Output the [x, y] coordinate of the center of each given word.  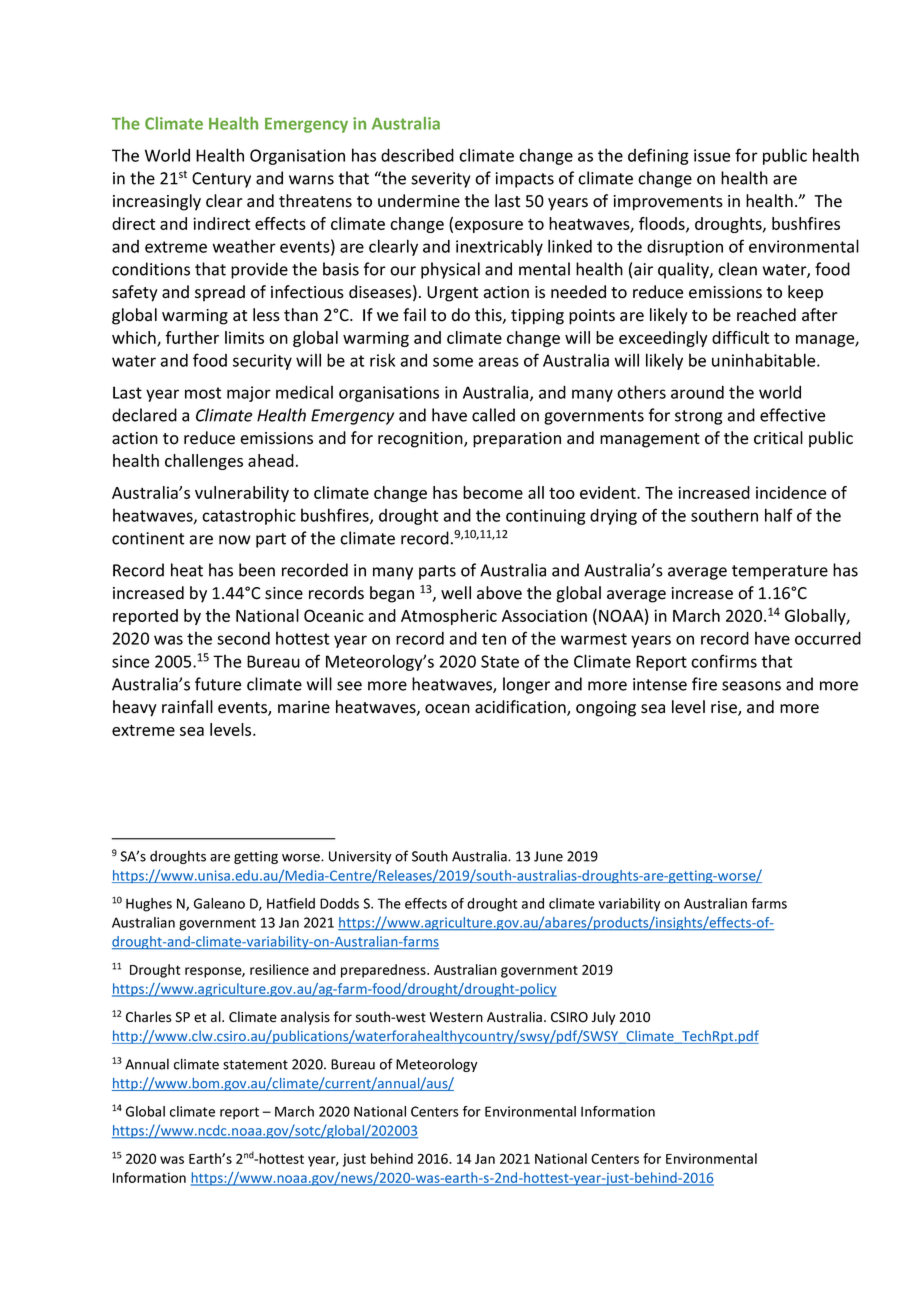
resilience [279, 969]
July [603, 1018]
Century [221, 180]
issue [712, 155]
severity [440, 180]
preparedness [384, 971]
